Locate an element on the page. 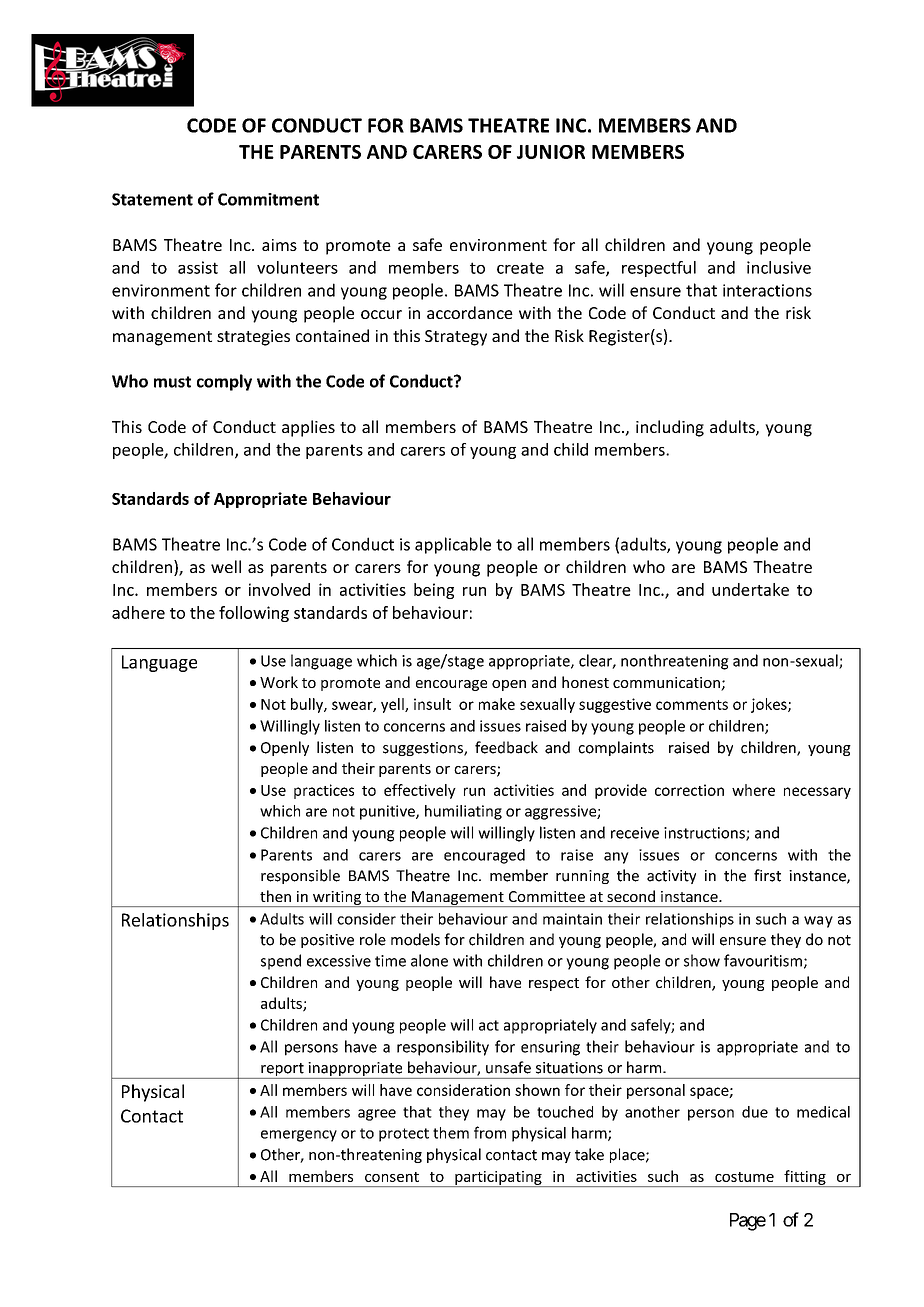 This document has height=1307, width=924. inclusive is located at coordinates (779, 267).
